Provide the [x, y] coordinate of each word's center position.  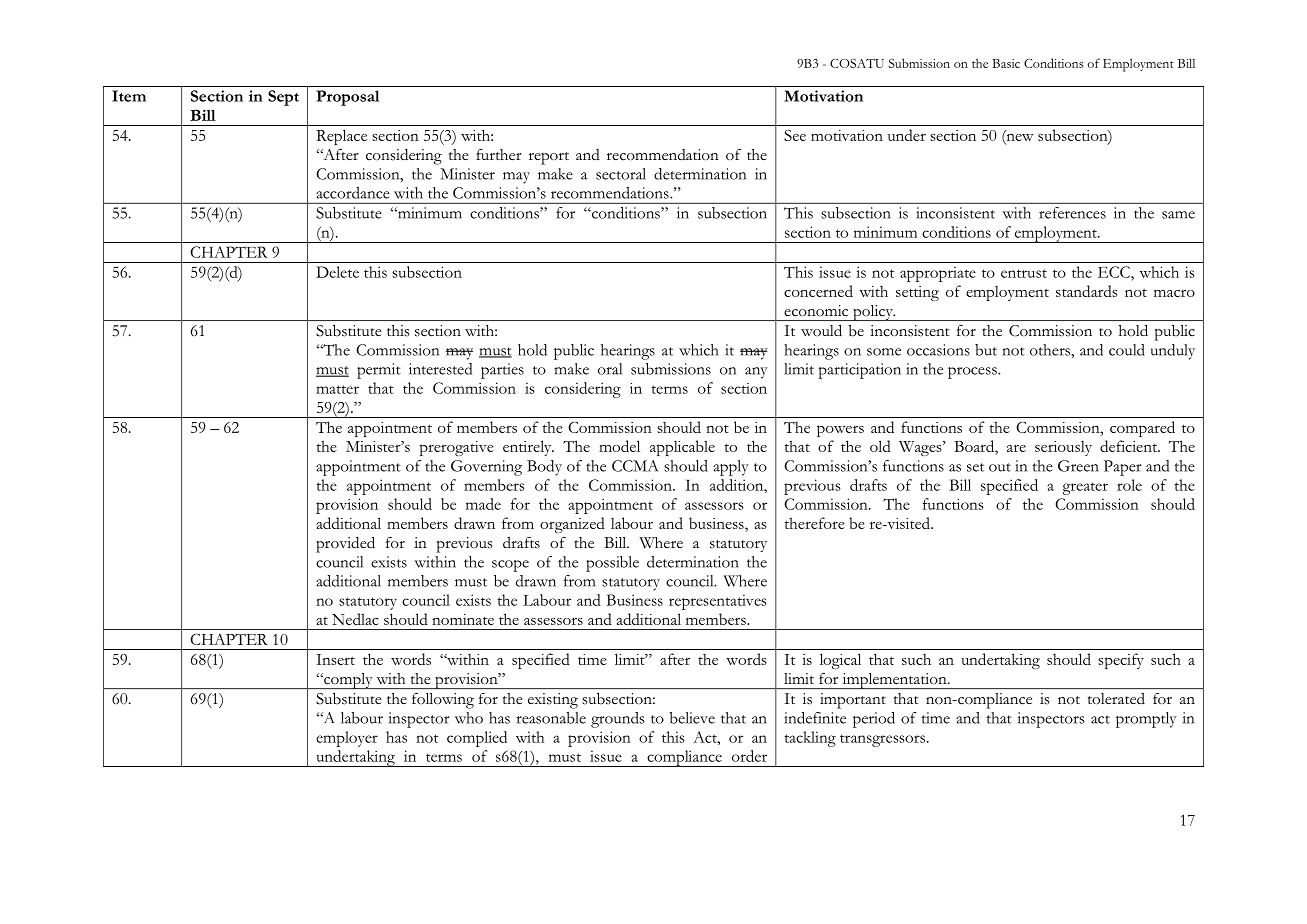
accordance [353, 193]
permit [379, 371]
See [795, 135]
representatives [717, 602]
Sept [283, 98]
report [549, 158]
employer [347, 739]
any [756, 373]
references [1072, 213]
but [986, 350]
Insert [335, 659]
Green [1078, 466]
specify [1121, 661]
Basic [1006, 63]
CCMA [635, 466]
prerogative [457, 448]
